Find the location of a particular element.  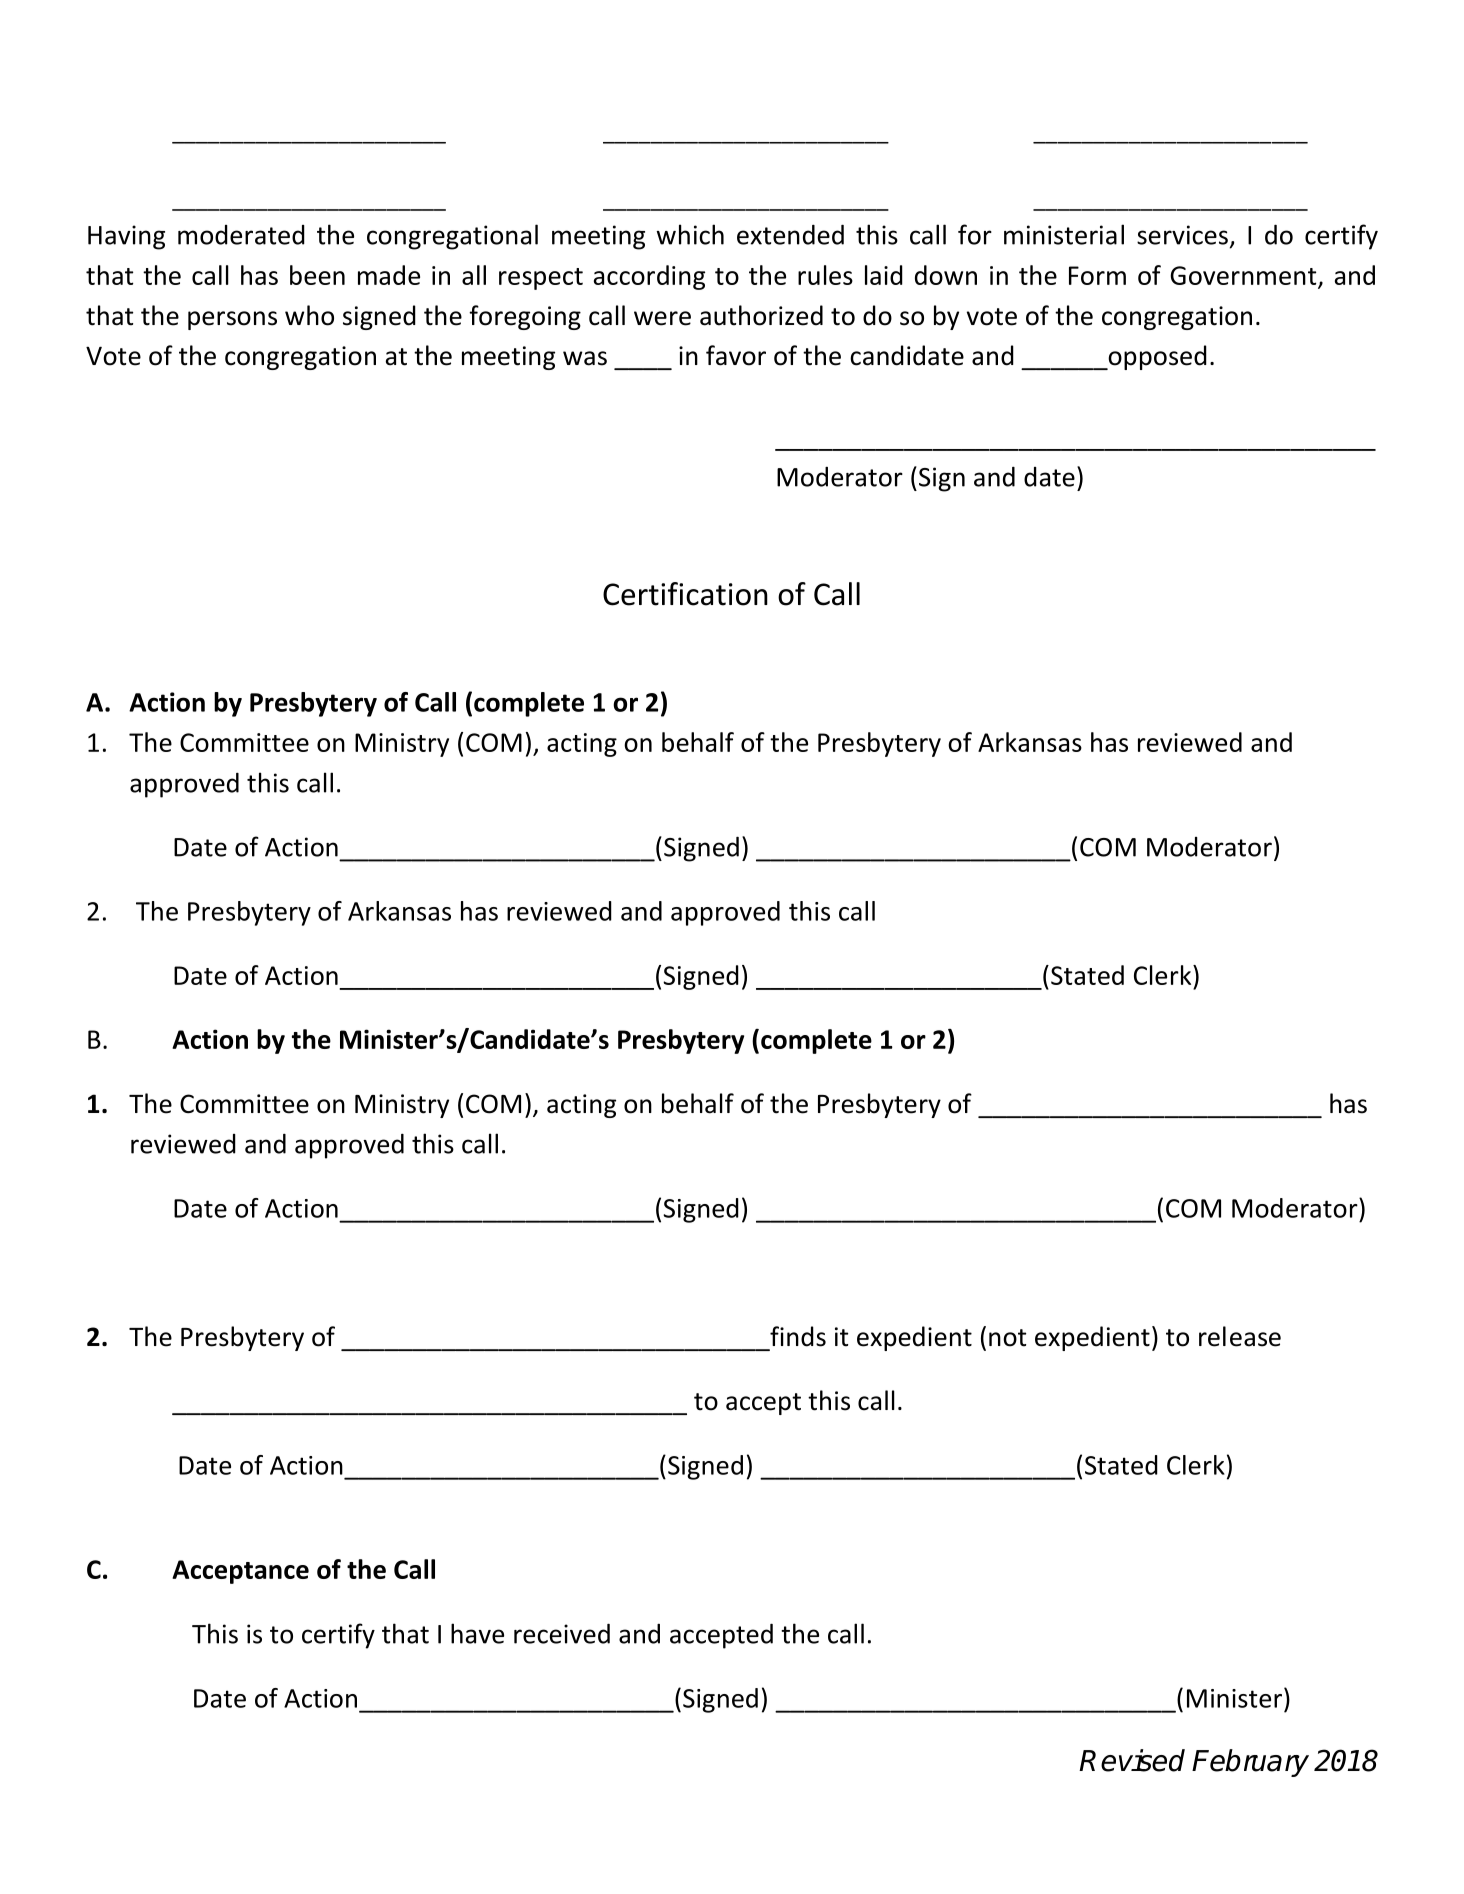

according is located at coordinates (649, 277).
